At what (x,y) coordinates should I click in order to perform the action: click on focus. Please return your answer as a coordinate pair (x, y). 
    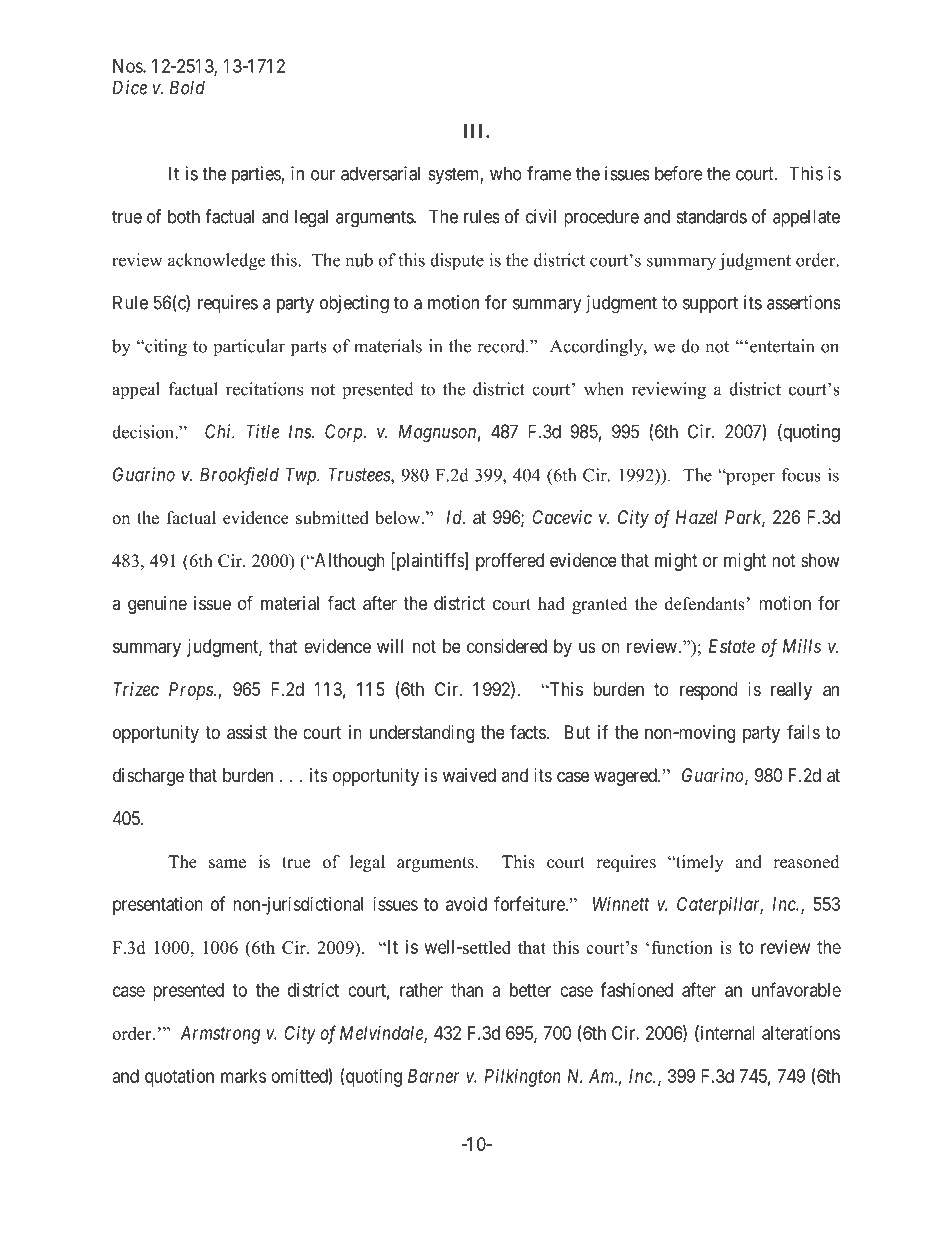
    Looking at the image, I should click on (801, 475).
